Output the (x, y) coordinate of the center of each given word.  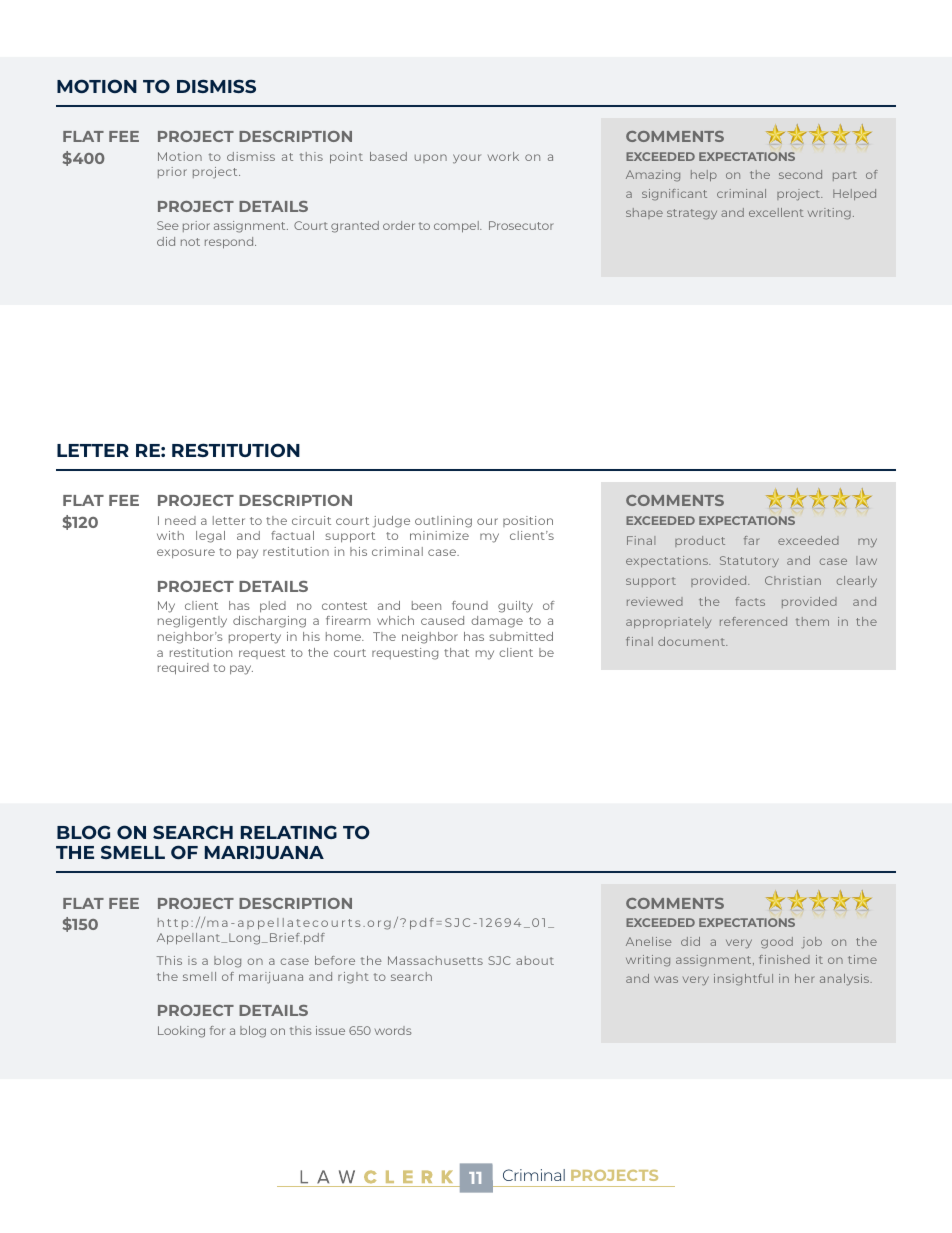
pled (273, 606)
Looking (181, 1032)
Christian (793, 580)
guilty (515, 607)
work (503, 156)
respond (230, 243)
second (800, 174)
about (535, 960)
